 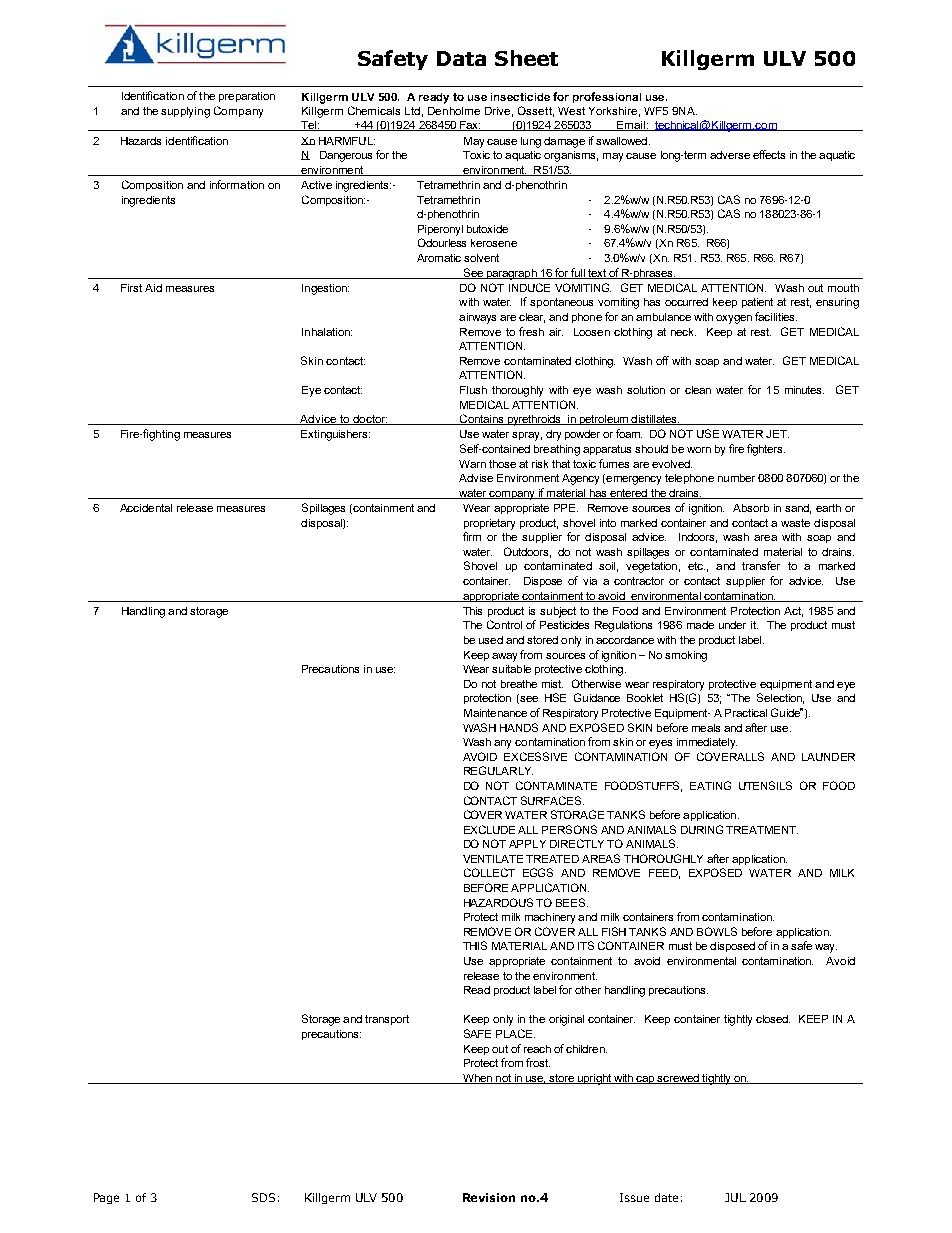 What do you see at coordinates (498, 902) in the screenshot?
I see `HAZARDOUS` at bounding box center [498, 902].
